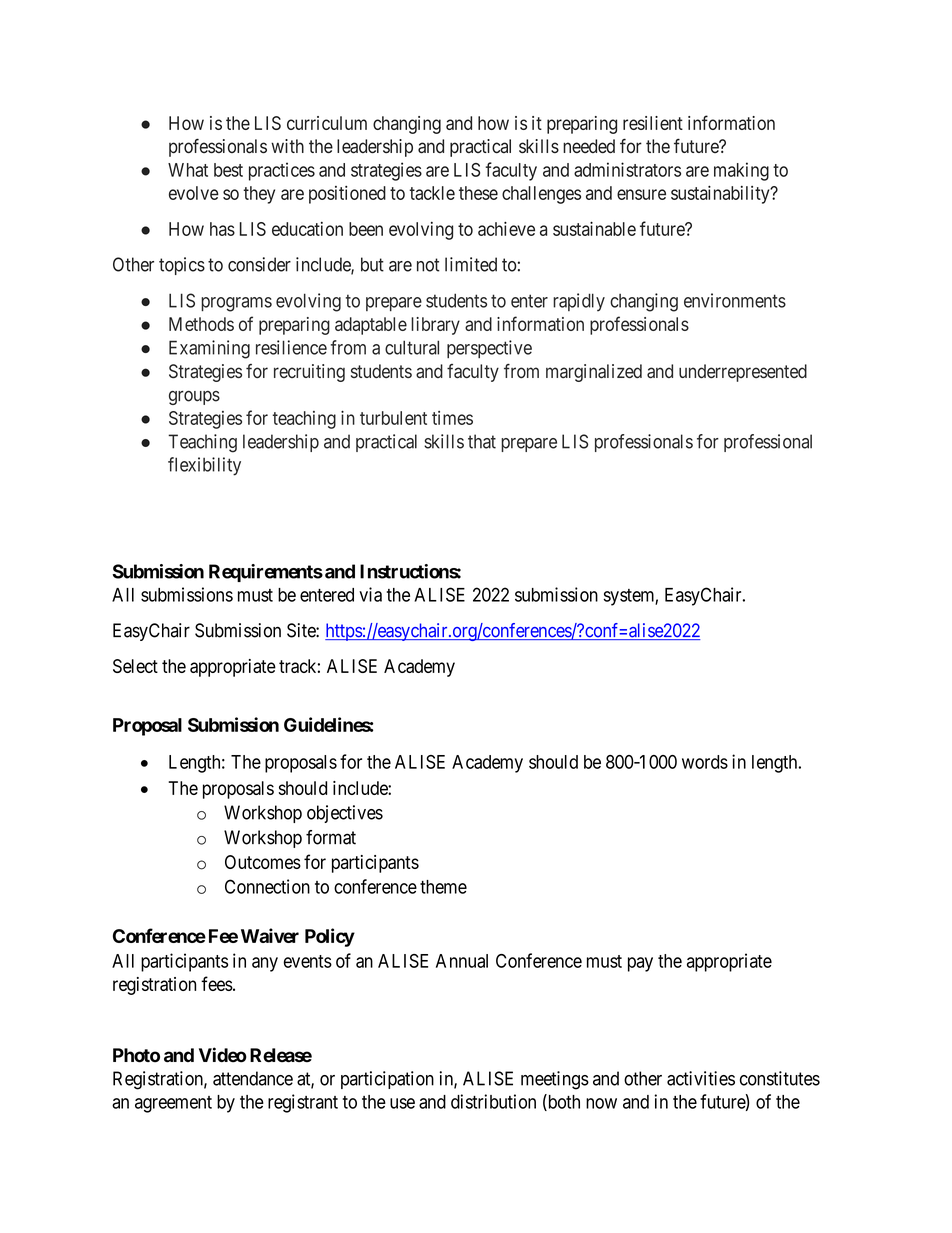 The width and height of the page is (952, 1233). Describe the element at coordinates (228, 170) in the page. I see `best` at that location.
